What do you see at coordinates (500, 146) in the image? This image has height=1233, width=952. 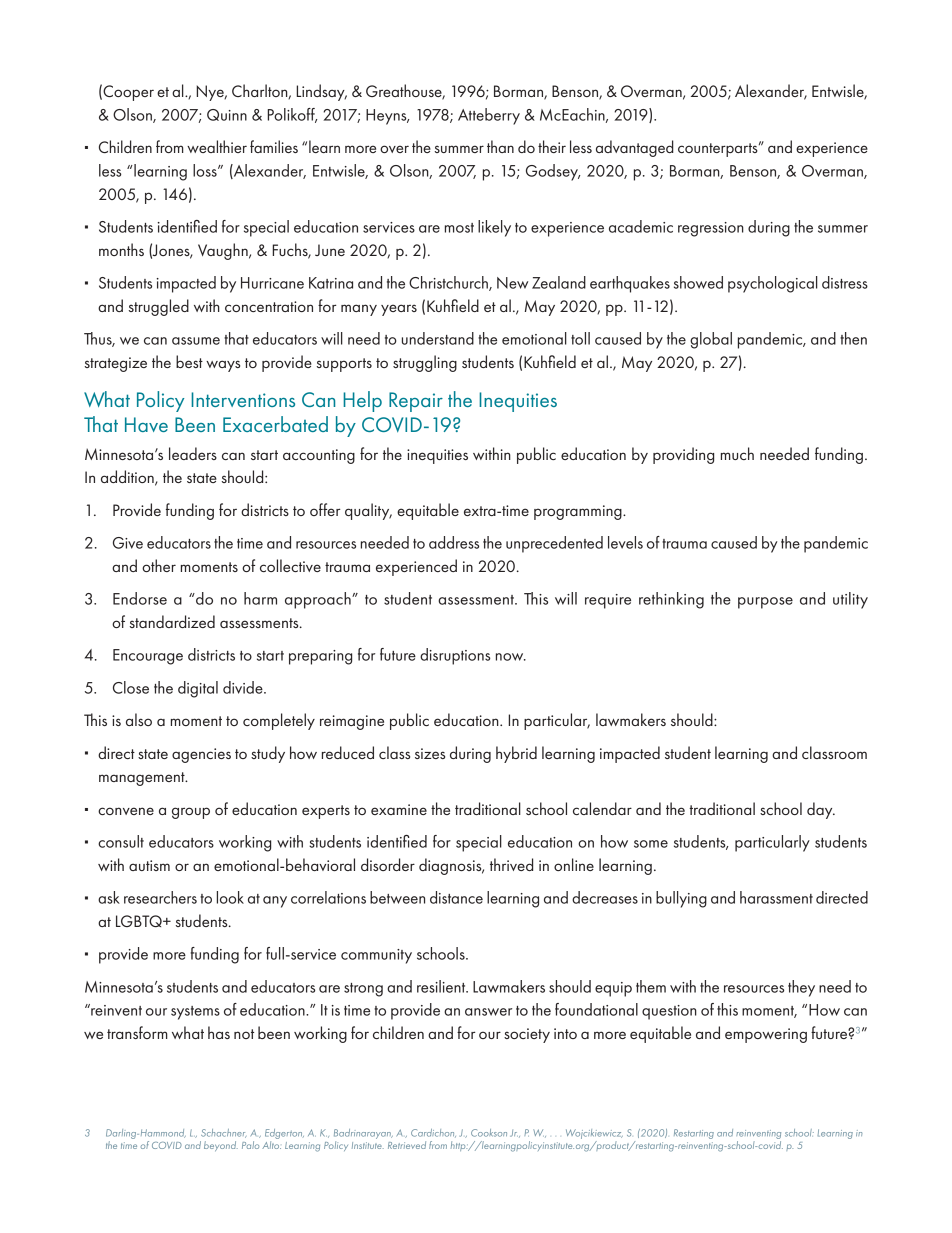 I see `than` at bounding box center [500, 146].
